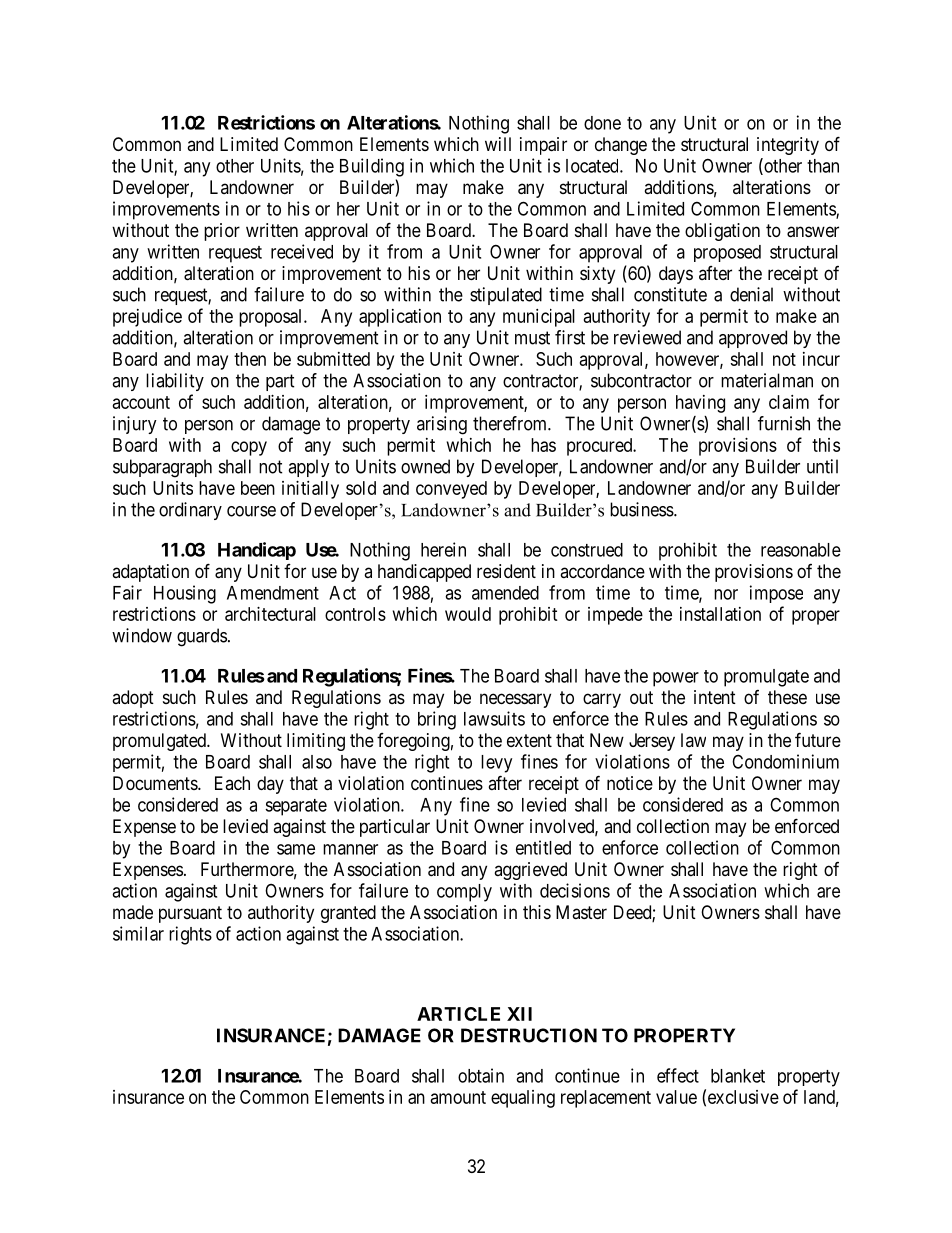 The image size is (952, 1233). I want to click on will, so click(498, 144).
